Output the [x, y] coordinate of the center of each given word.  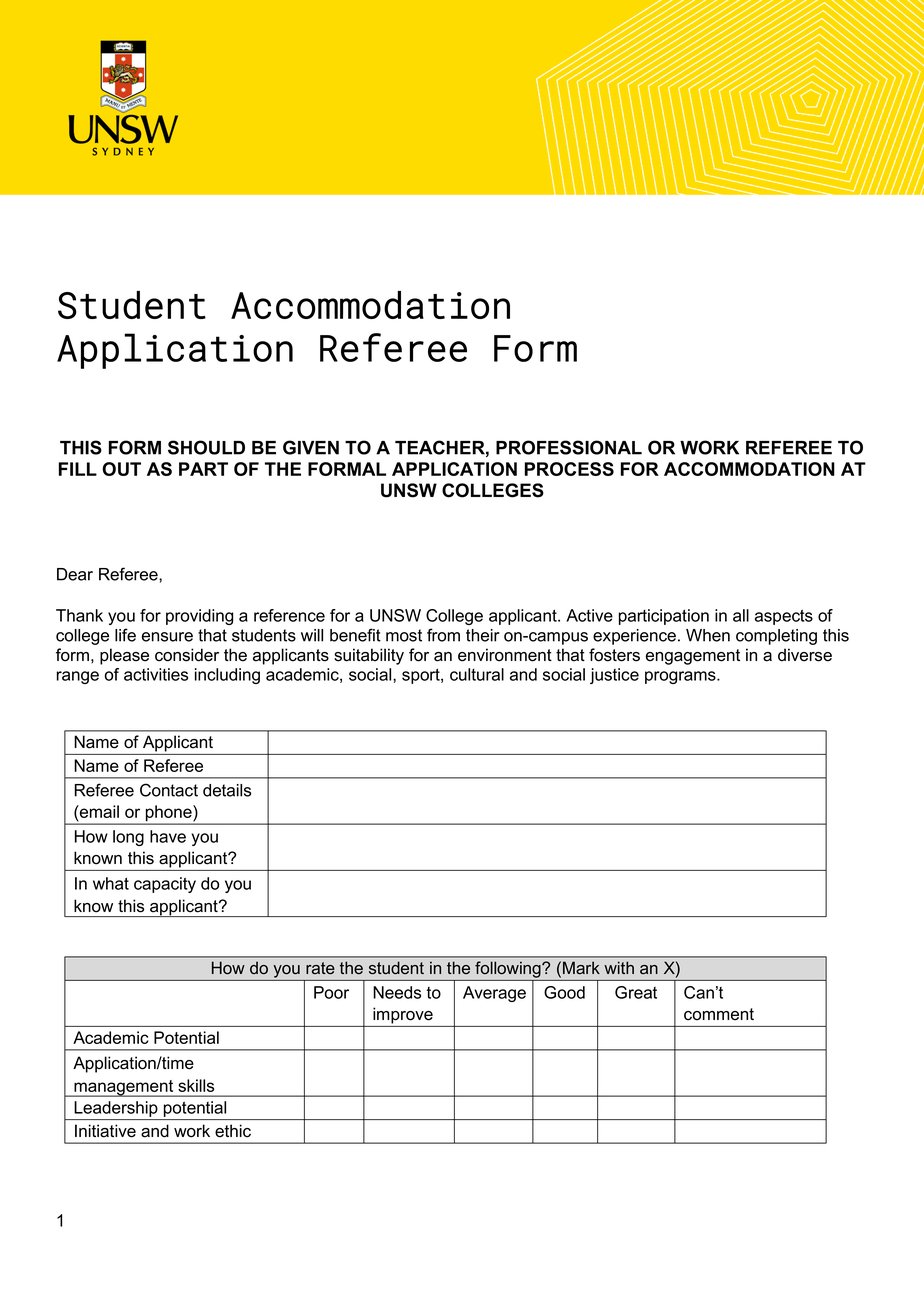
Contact [169, 790]
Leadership [116, 1109]
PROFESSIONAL [569, 447]
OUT [121, 469]
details [227, 790]
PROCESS [569, 469]
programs [681, 677]
